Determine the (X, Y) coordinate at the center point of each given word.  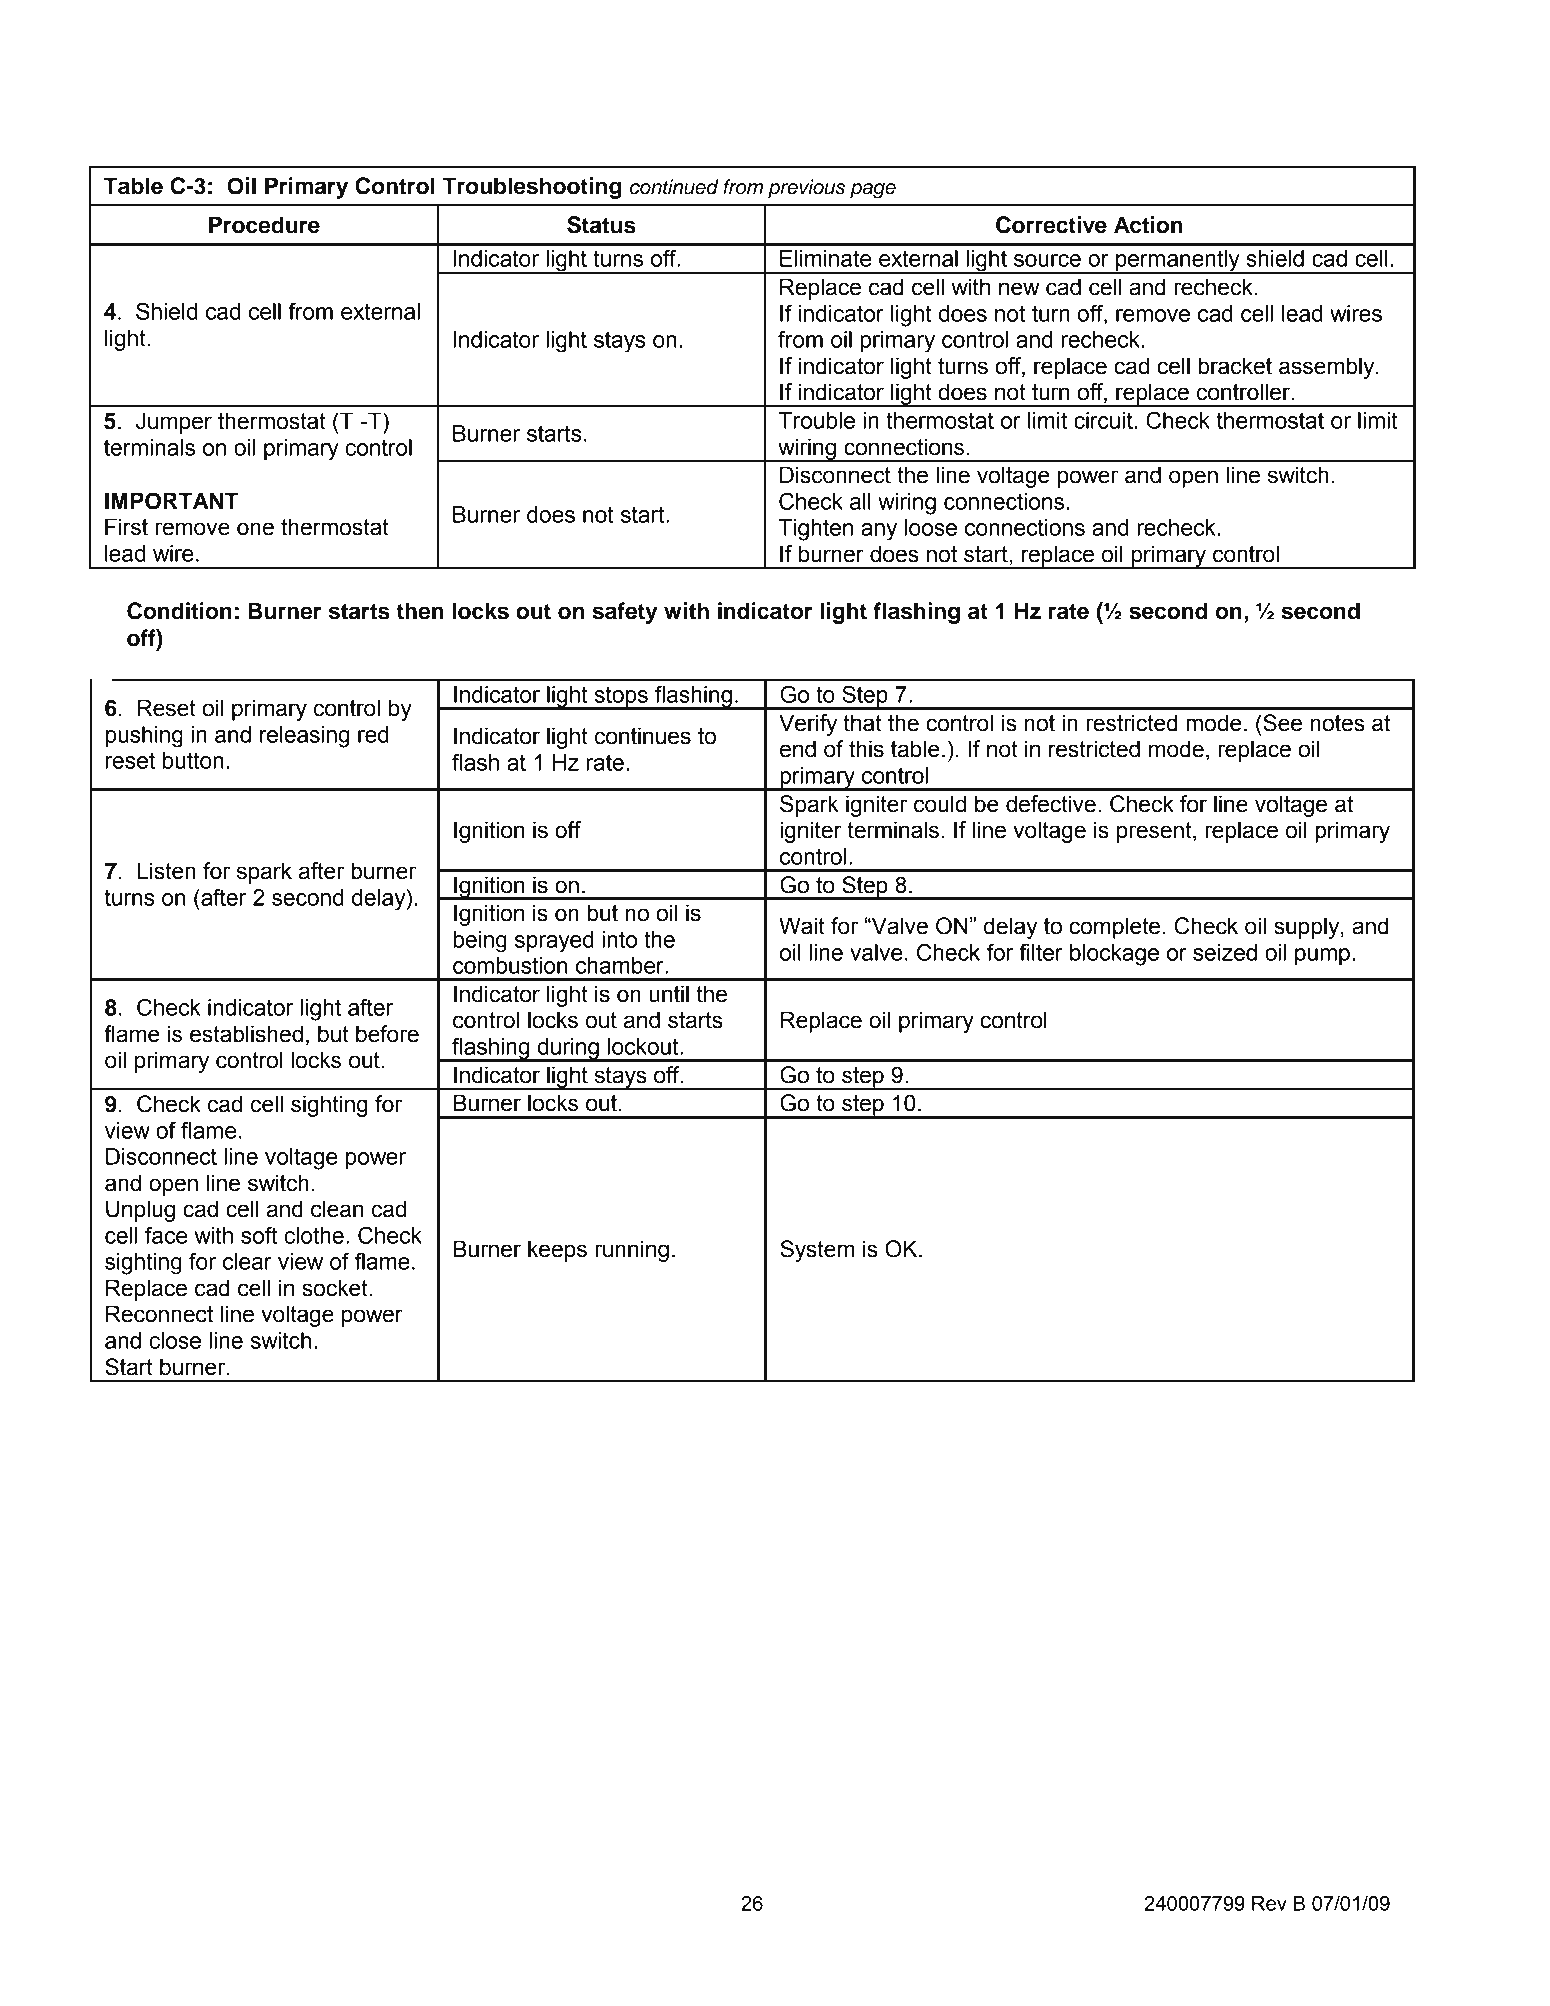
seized (1225, 952)
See (1281, 723)
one (255, 529)
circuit (1103, 420)
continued (674, 187)
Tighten (816, 530)
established (246, 1034)
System (817, 1251)
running (632, 1251)
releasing (304, 737)
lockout (644, 1046)
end (798, 749)
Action (1148, 225)
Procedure (264, 225)
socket (336, 1288)
